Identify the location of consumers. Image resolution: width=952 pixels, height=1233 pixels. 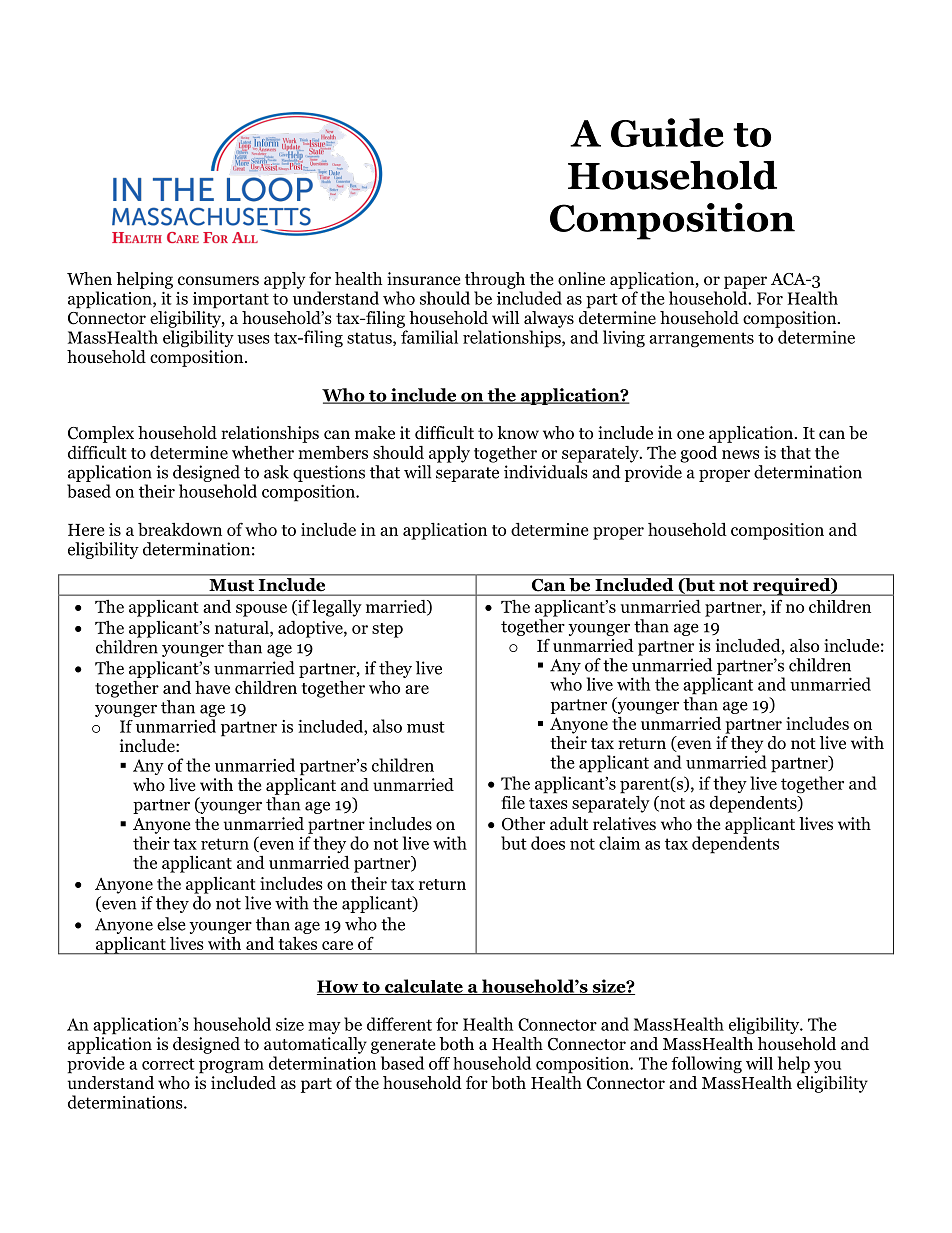
(218, 281).
